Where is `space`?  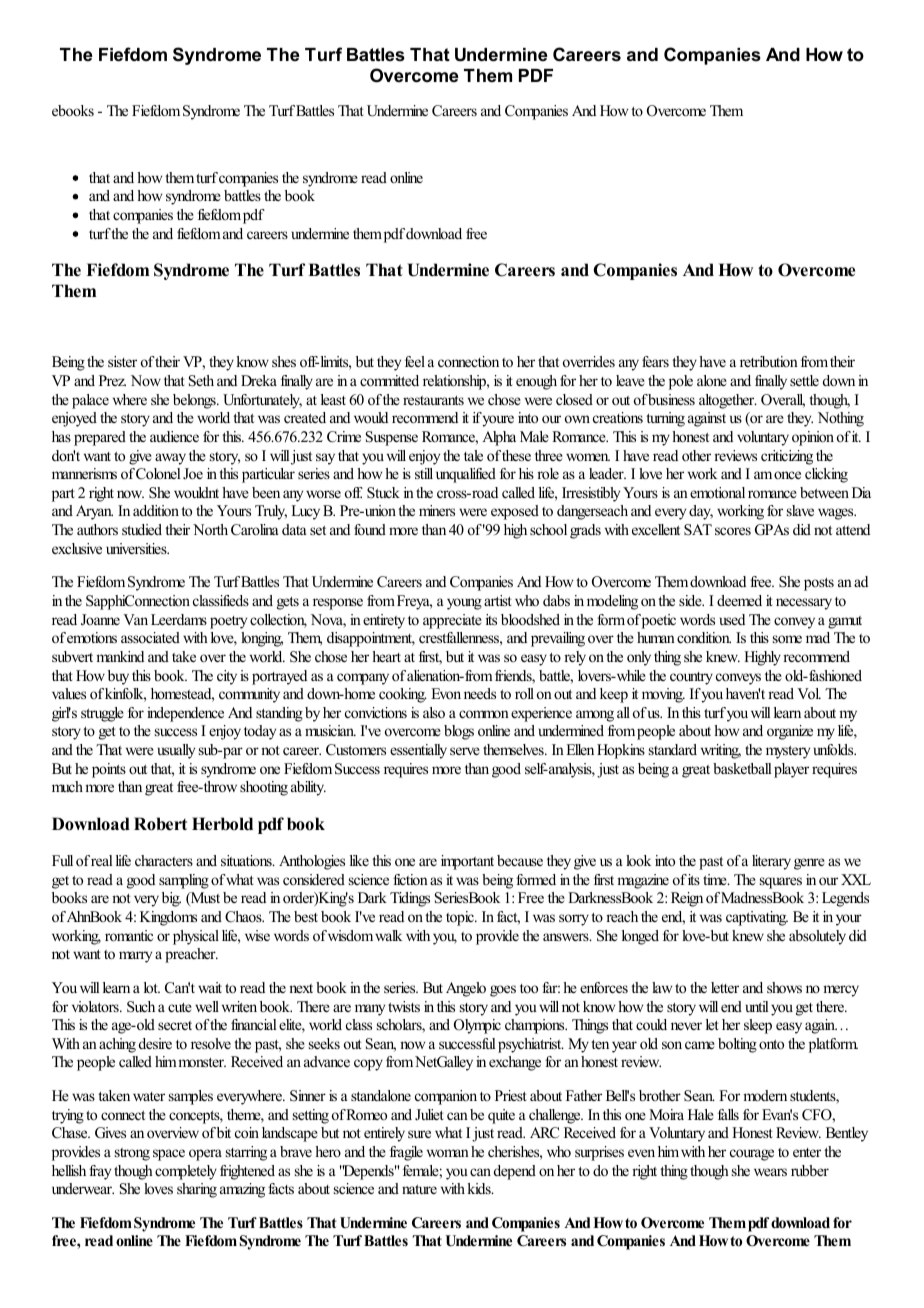 space is located at coordinates (169, 1155).
